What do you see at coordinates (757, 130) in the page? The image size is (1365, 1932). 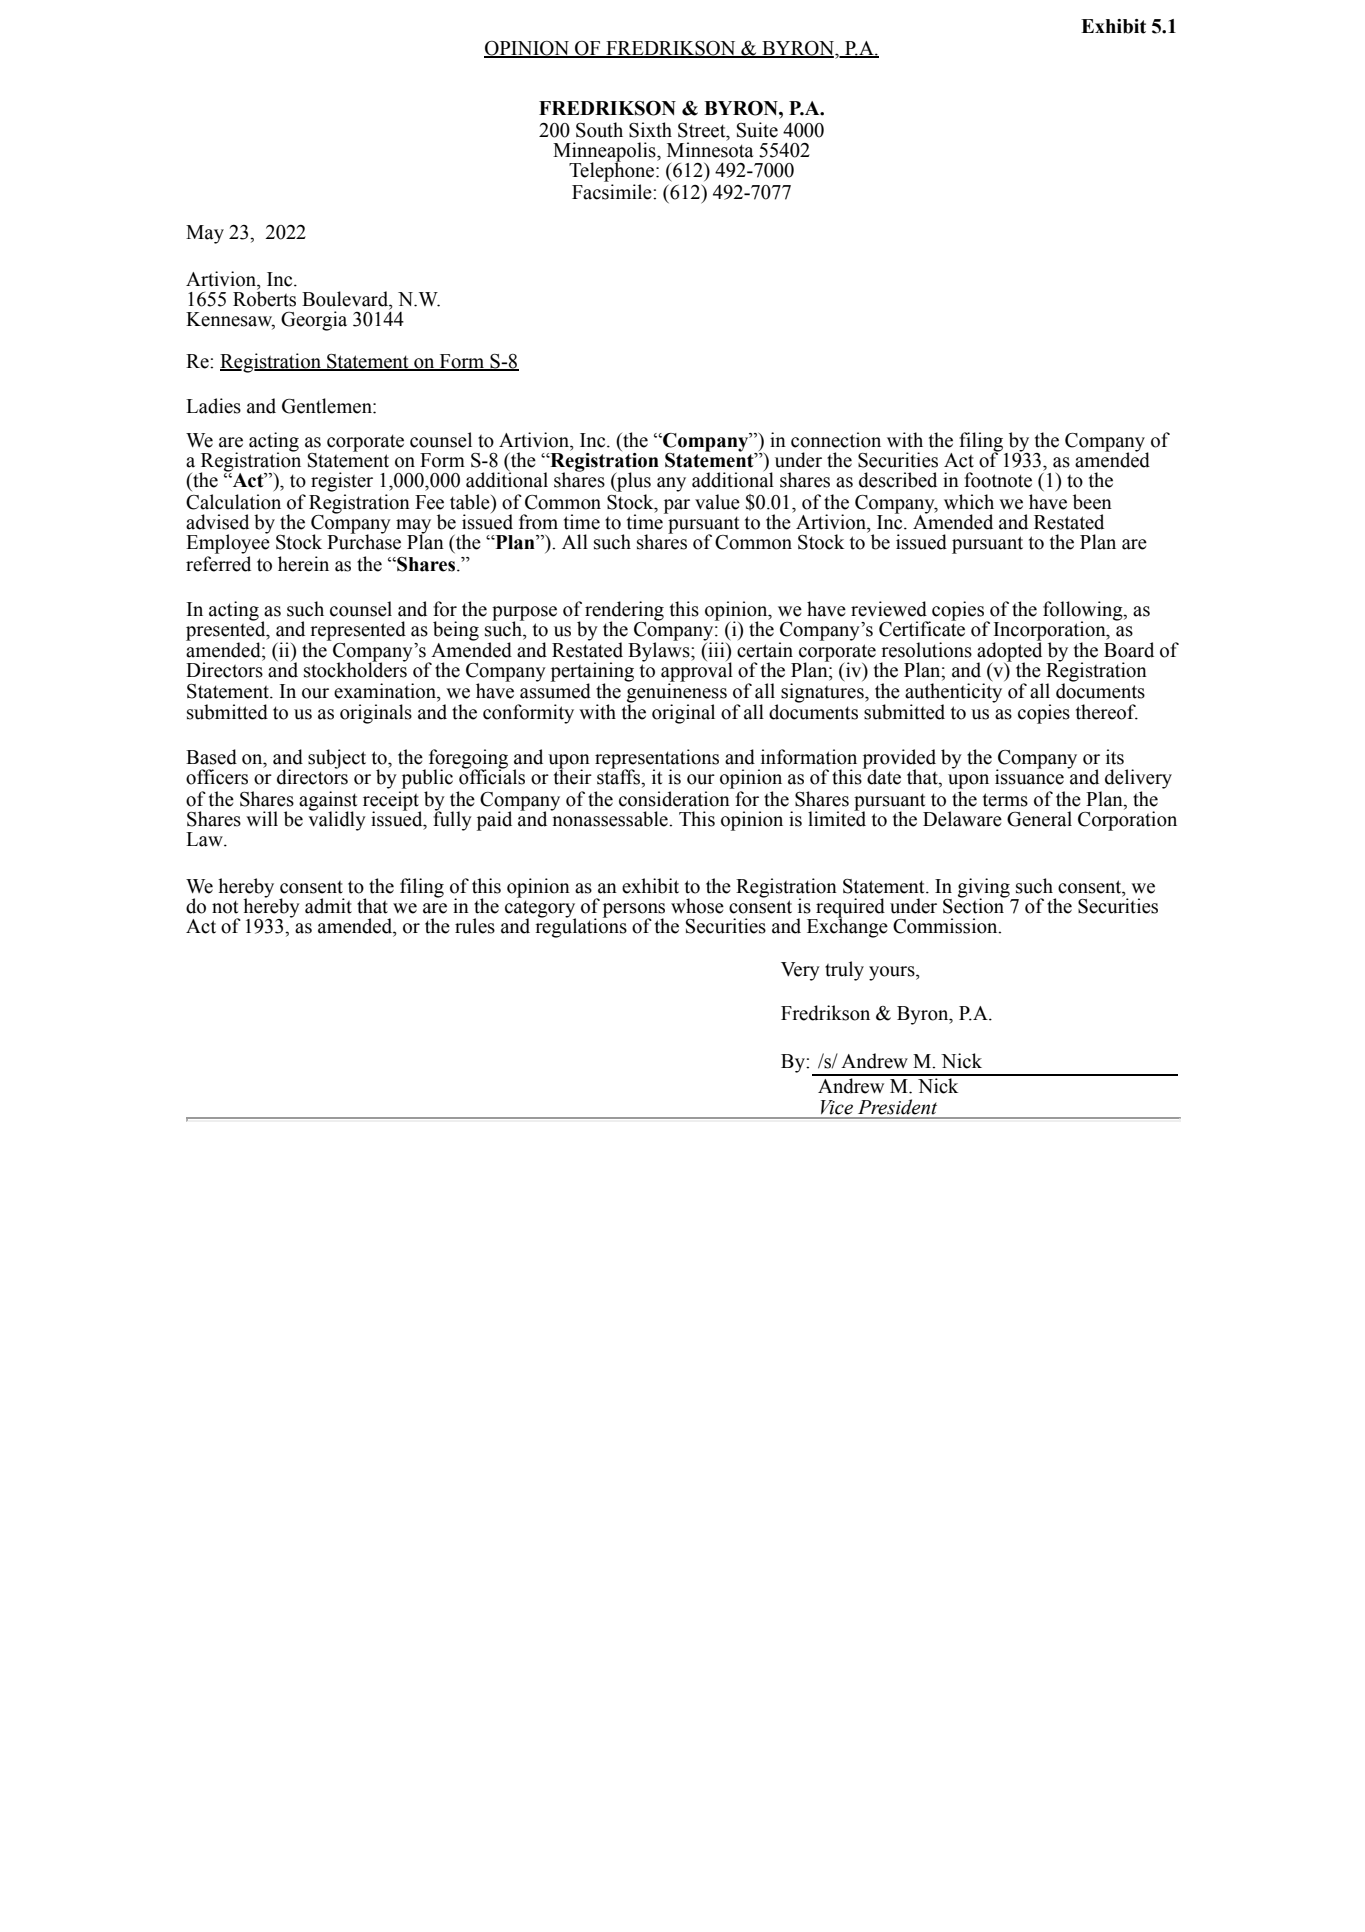 I see `Suite` at bounding box center [757, 130].
